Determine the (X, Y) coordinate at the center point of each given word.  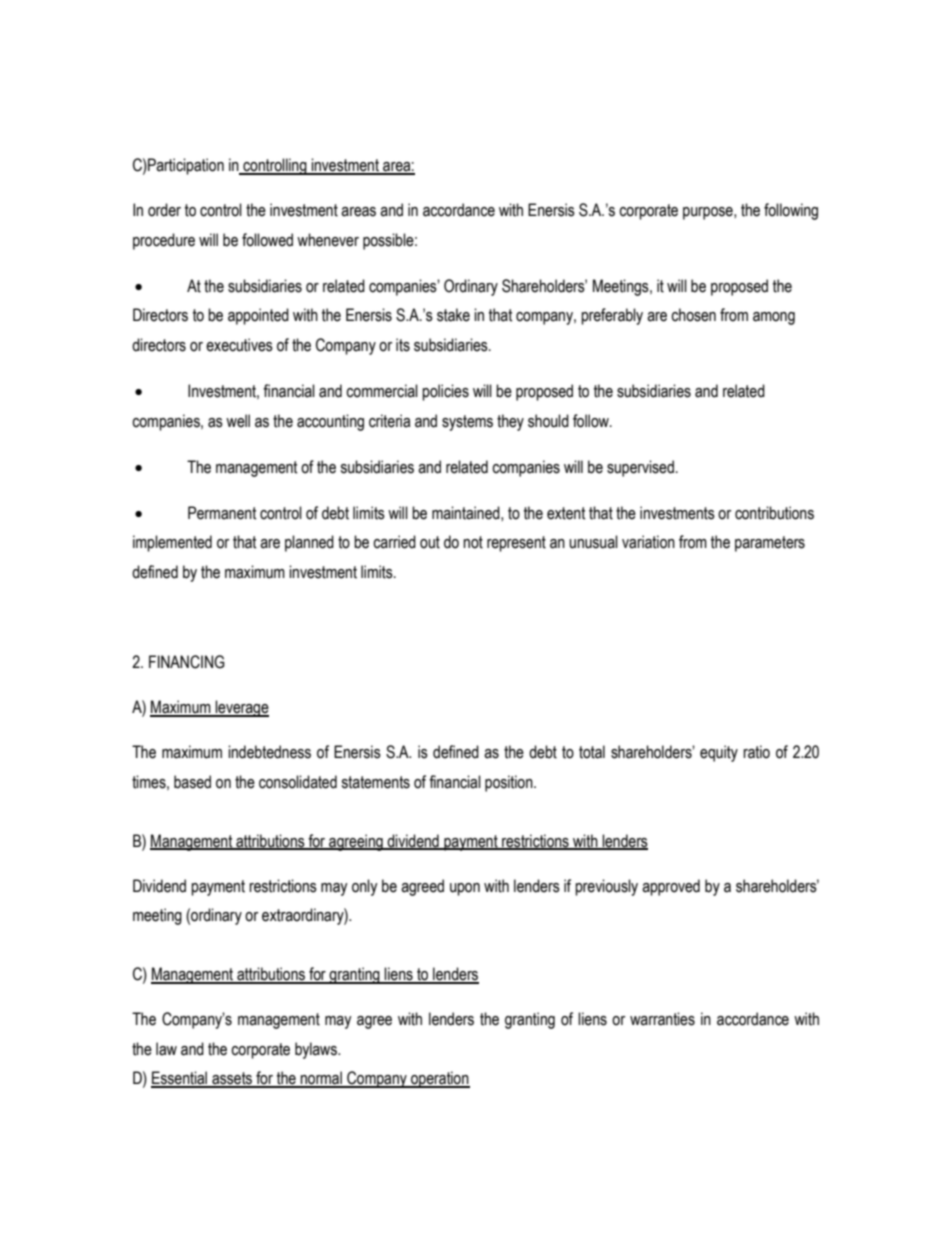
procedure (164, 241)
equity (719, 753)
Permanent (222, 513)
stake (453, 315)
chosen (693, 315)
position (510, 783)
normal (321, 1079)
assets (232, 1079)
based (192, 782)
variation (648, 542)
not (473, 542)
